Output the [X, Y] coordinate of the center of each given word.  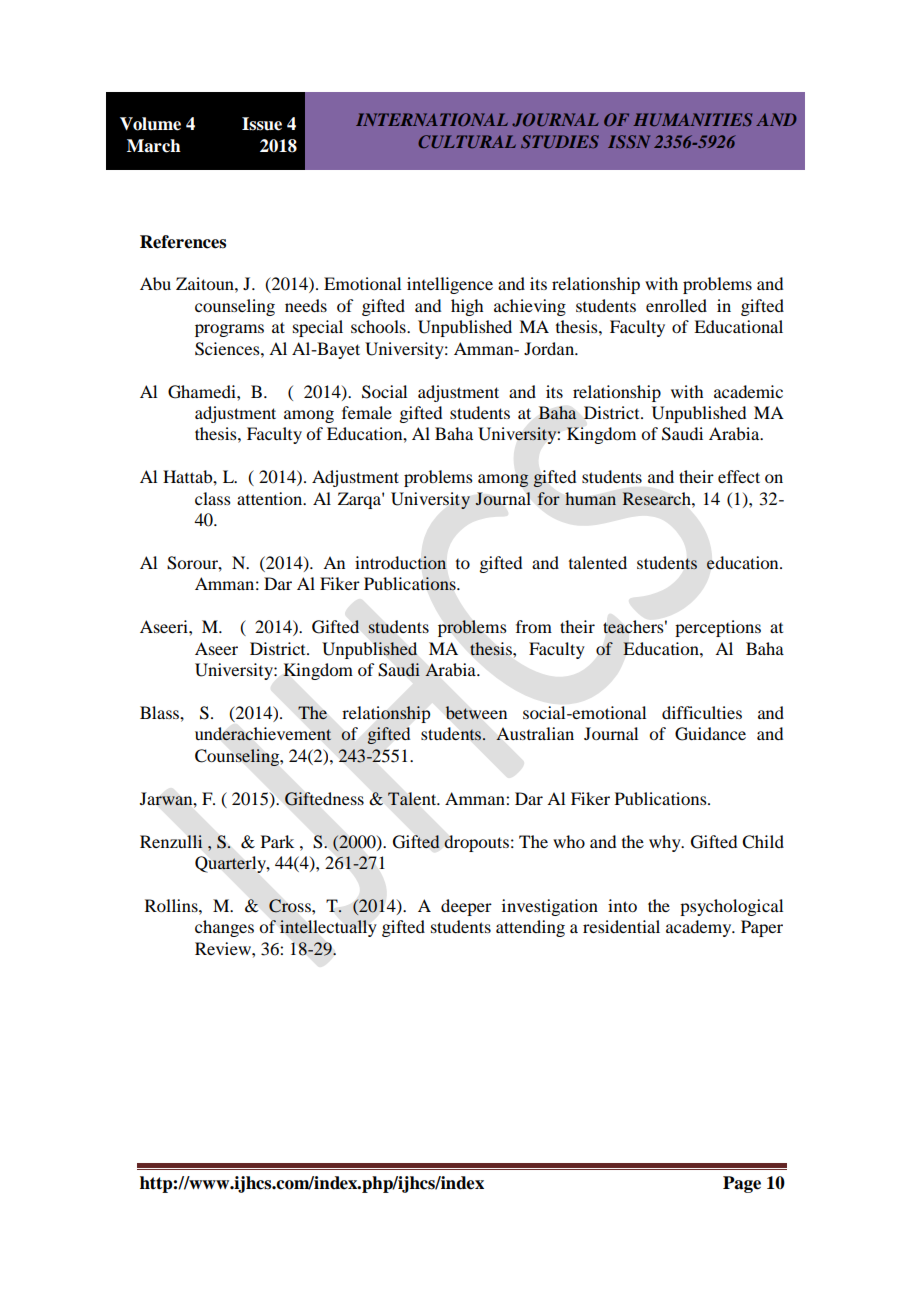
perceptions [718, 628]
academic [748, 391]
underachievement [263, 734]
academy [700, 928]
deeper [466, 907]
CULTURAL [467, 141]
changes [224, 928]
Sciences [228, 349]
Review [224, 948]
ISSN [629, 141]
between [476, 713]
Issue [262, 124]
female [367, 412]
